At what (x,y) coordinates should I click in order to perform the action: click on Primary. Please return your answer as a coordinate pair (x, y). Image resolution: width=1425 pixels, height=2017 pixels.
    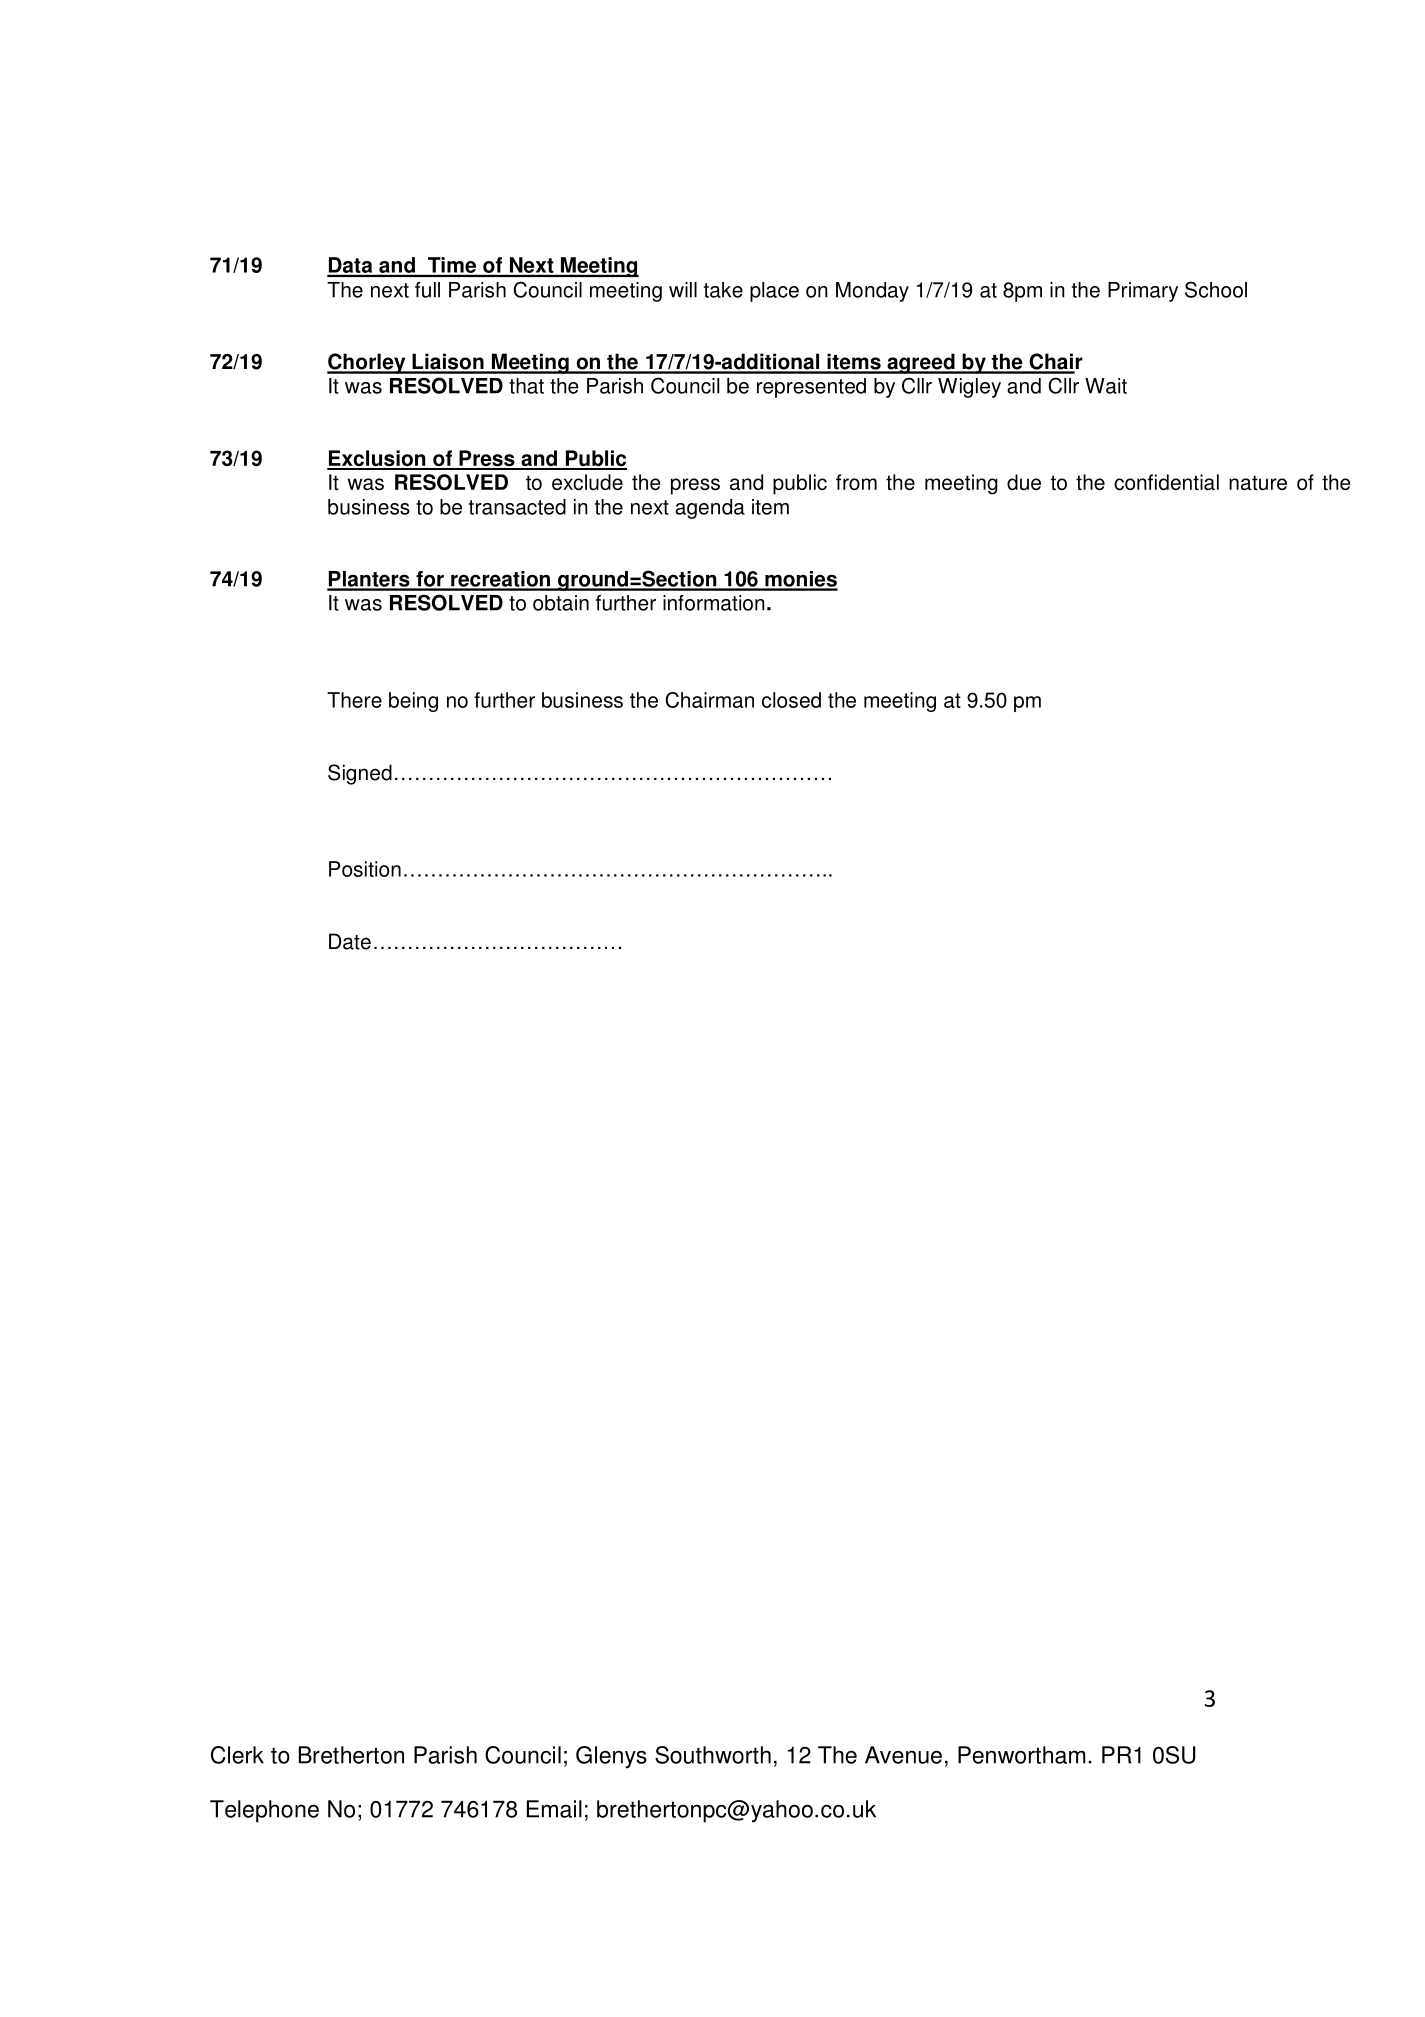
    Looking at the image, I should click on (1143, 292).
